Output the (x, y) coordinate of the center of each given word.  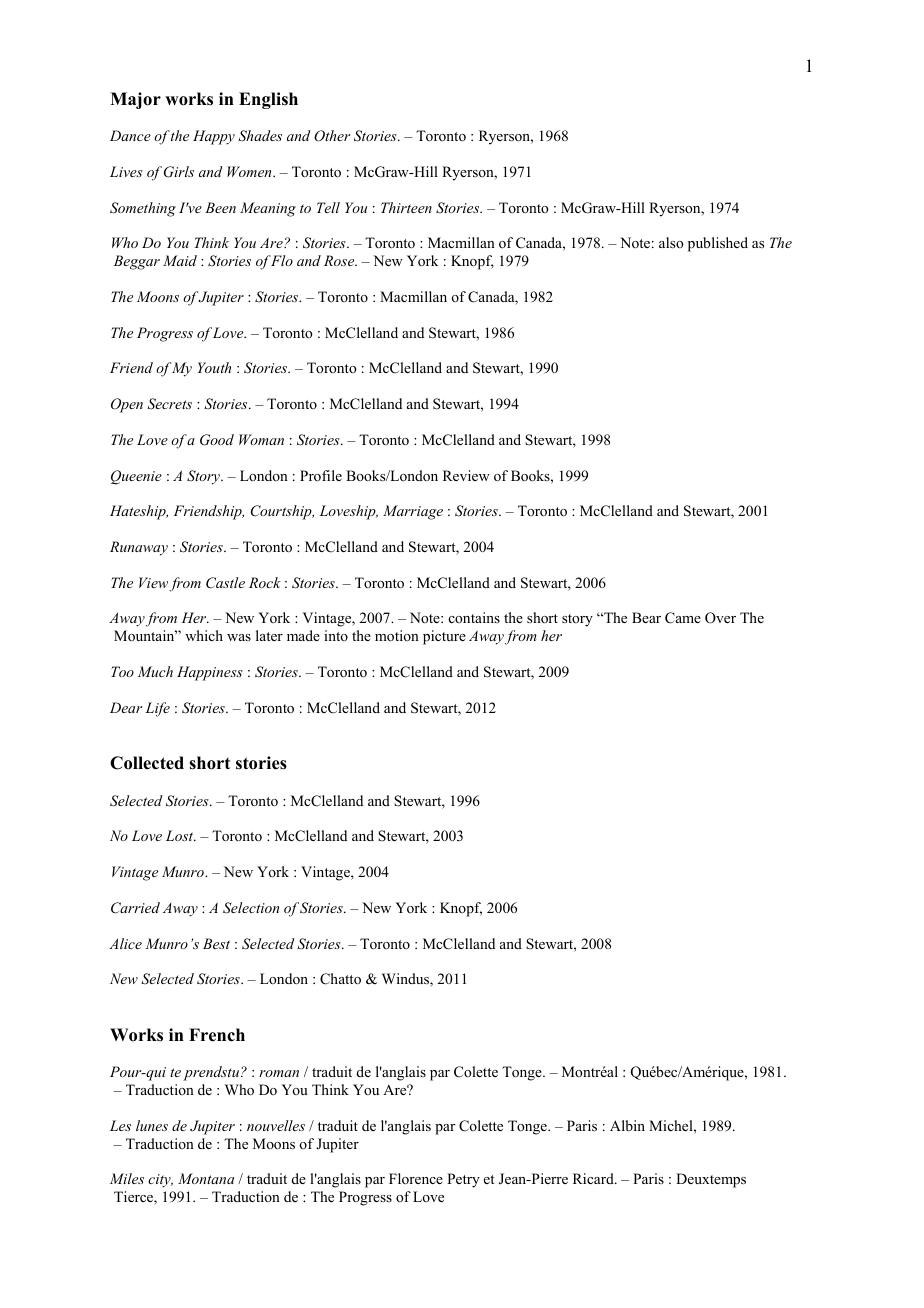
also (671, 242)
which (204, 635)
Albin (627, 1125)
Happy (214, 137)
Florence (416, 1179)
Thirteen (406, 207)
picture (444, 637)
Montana (206, 1178)
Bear (646, 617)
